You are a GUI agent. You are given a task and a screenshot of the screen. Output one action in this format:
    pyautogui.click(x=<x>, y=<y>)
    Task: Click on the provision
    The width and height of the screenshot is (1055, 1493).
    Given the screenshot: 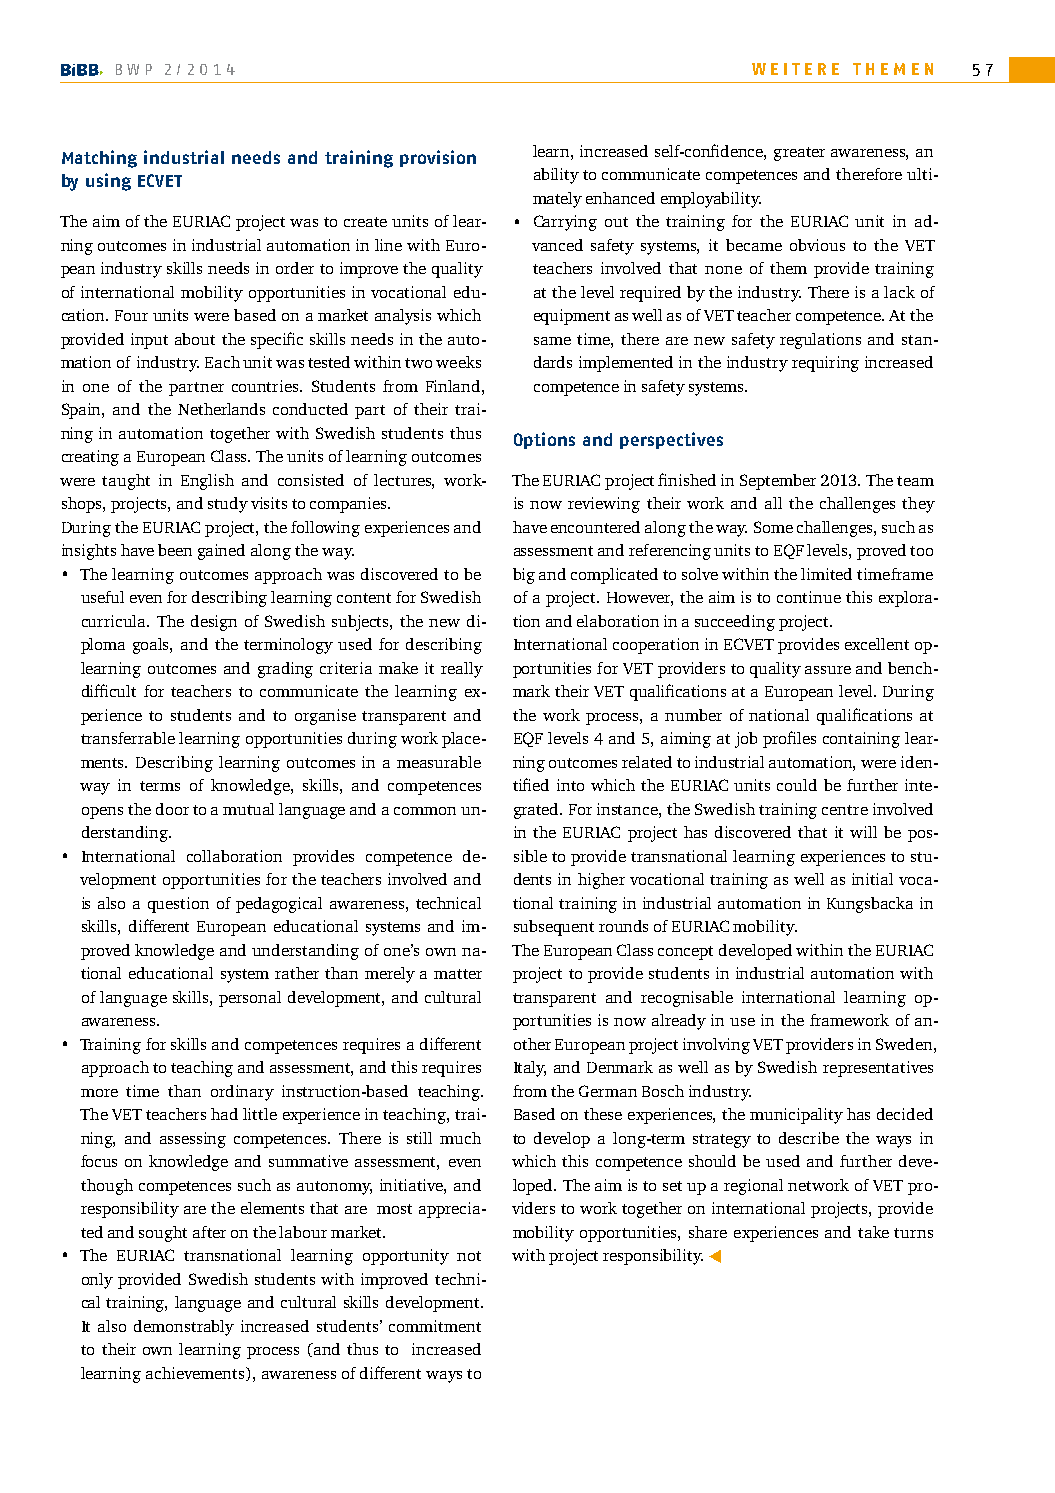 What is the action you would take?
    pyautogui.click(x=438, y=158)
